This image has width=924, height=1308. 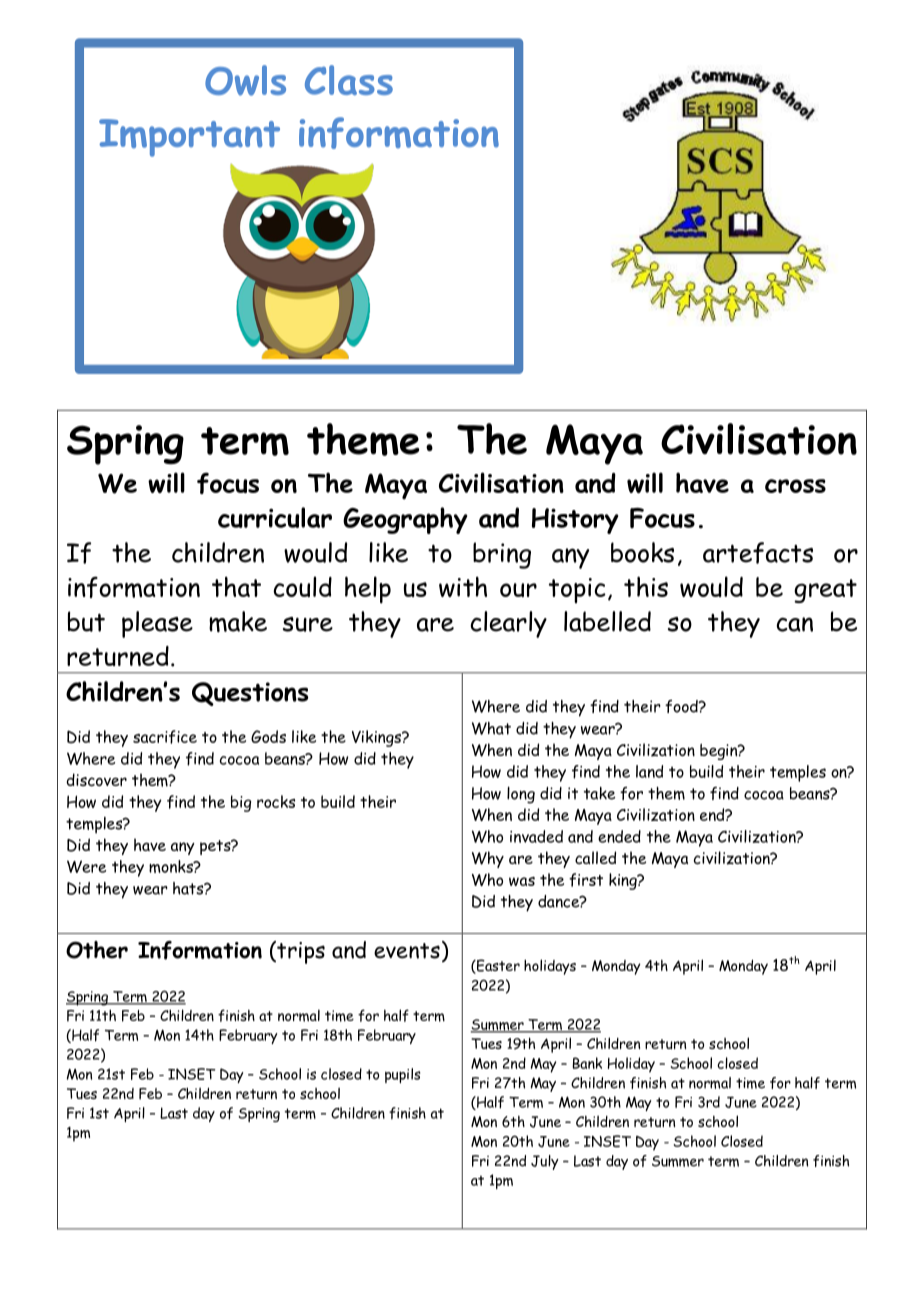 What do you see at coordinates (157, 624) in the image?
I see `please` at bounding box center [157, 624].
